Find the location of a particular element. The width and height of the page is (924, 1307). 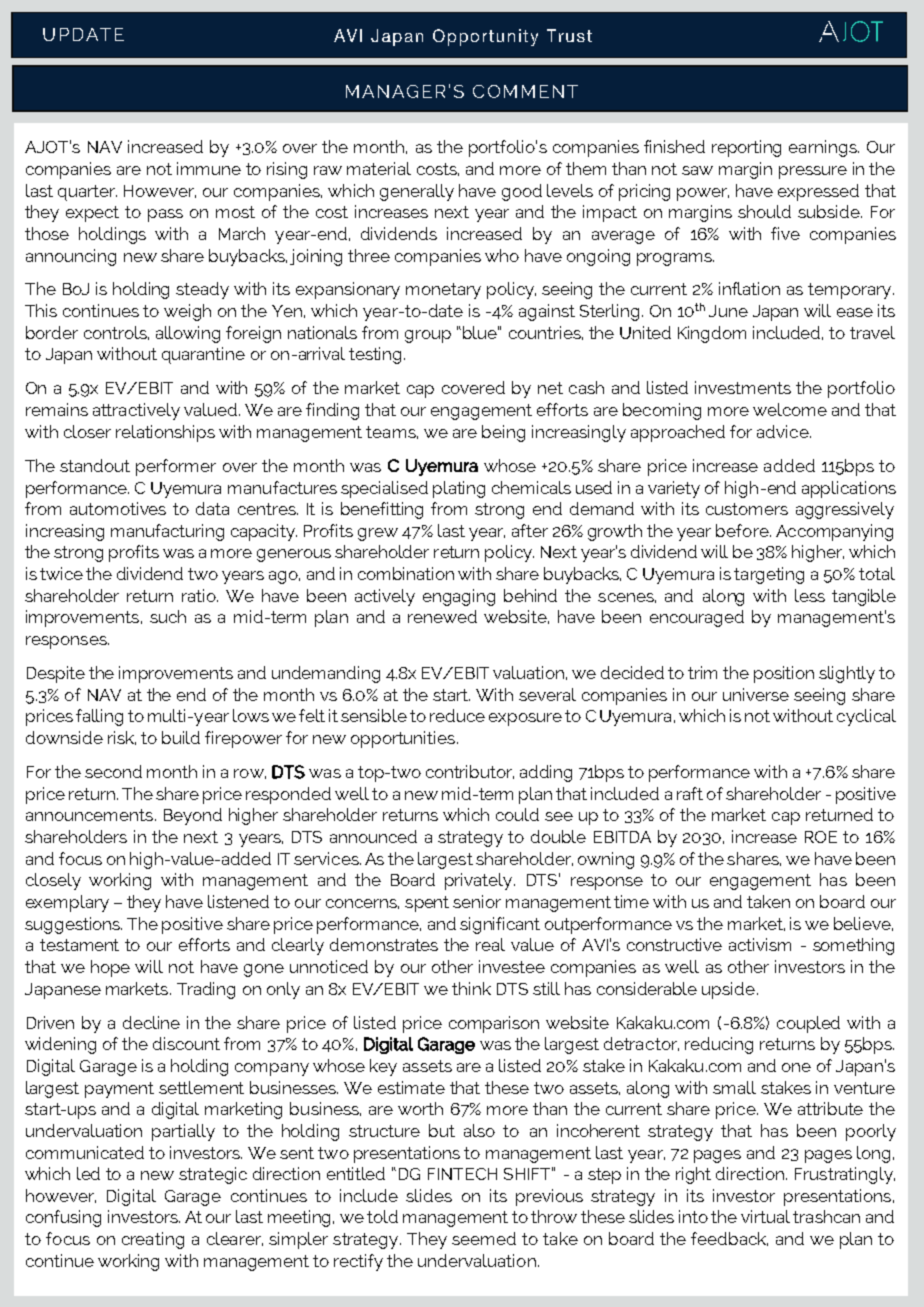

creating is located at coordinates (153, 1240).
